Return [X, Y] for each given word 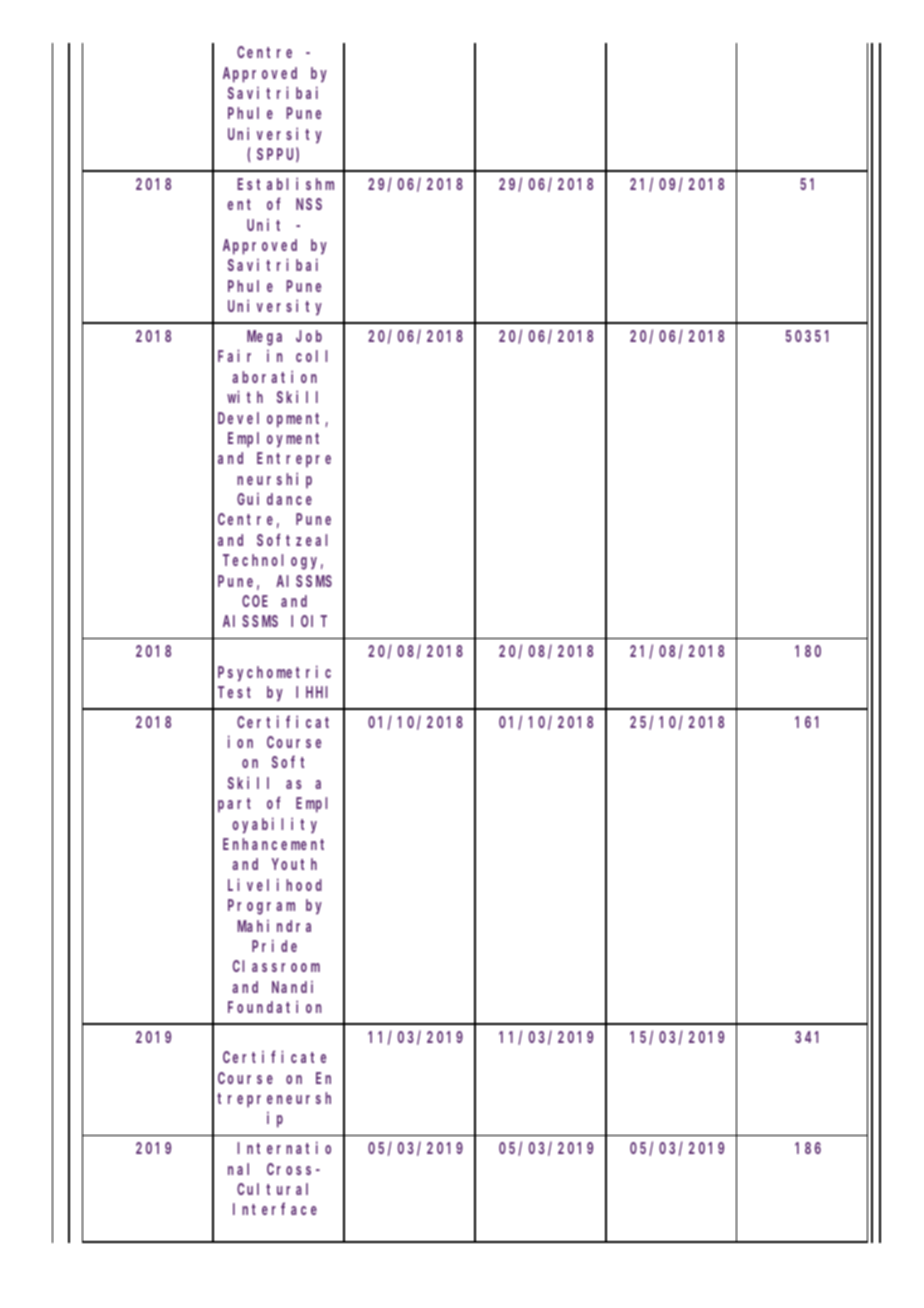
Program [261, 907]
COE [255, 601]
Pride [274, 945]
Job [309, 336]
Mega [264, 338]
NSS [309, 204]
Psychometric [274, 673]
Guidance [274, 499]
